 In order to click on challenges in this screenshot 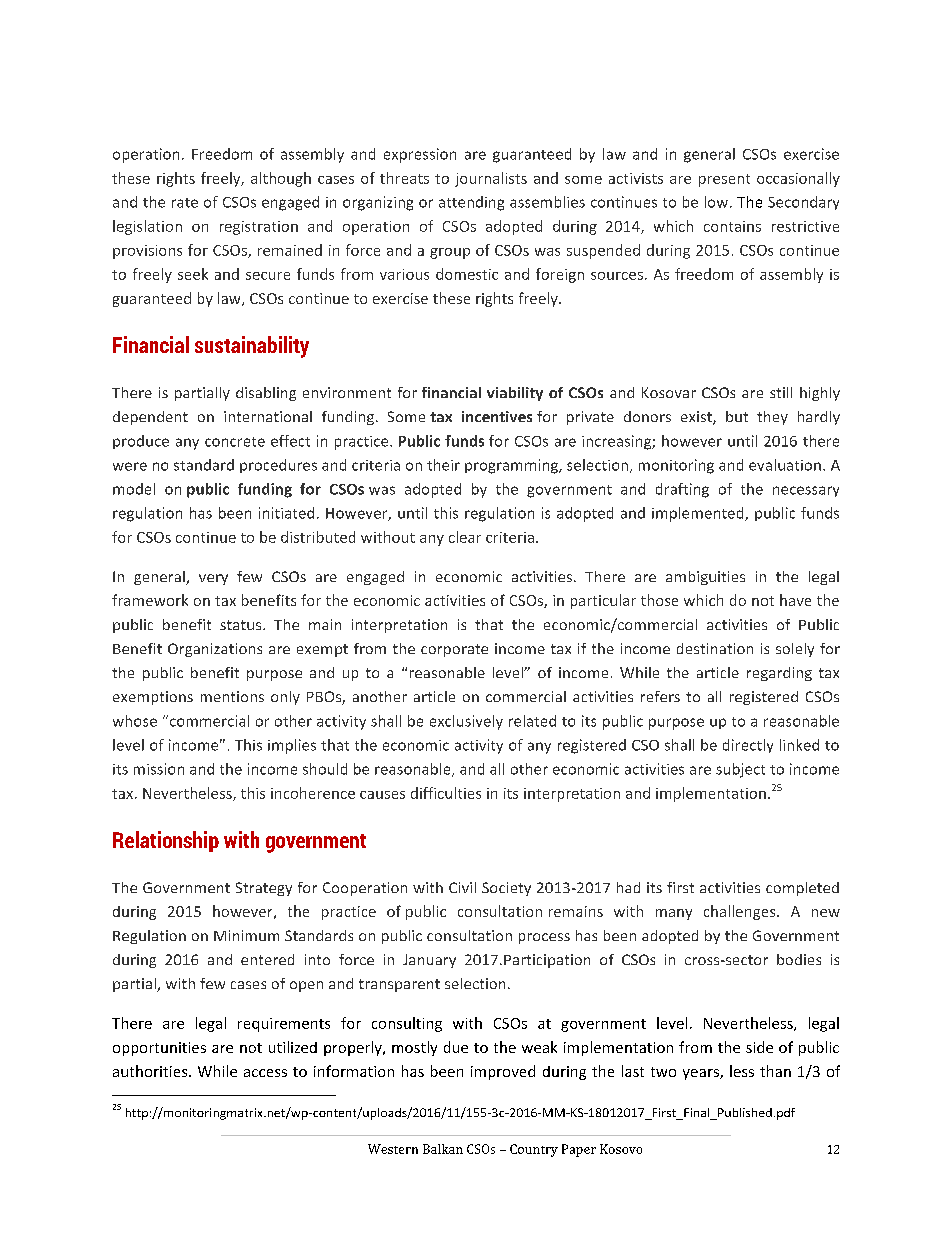, I will do `click(741, 912)`.
